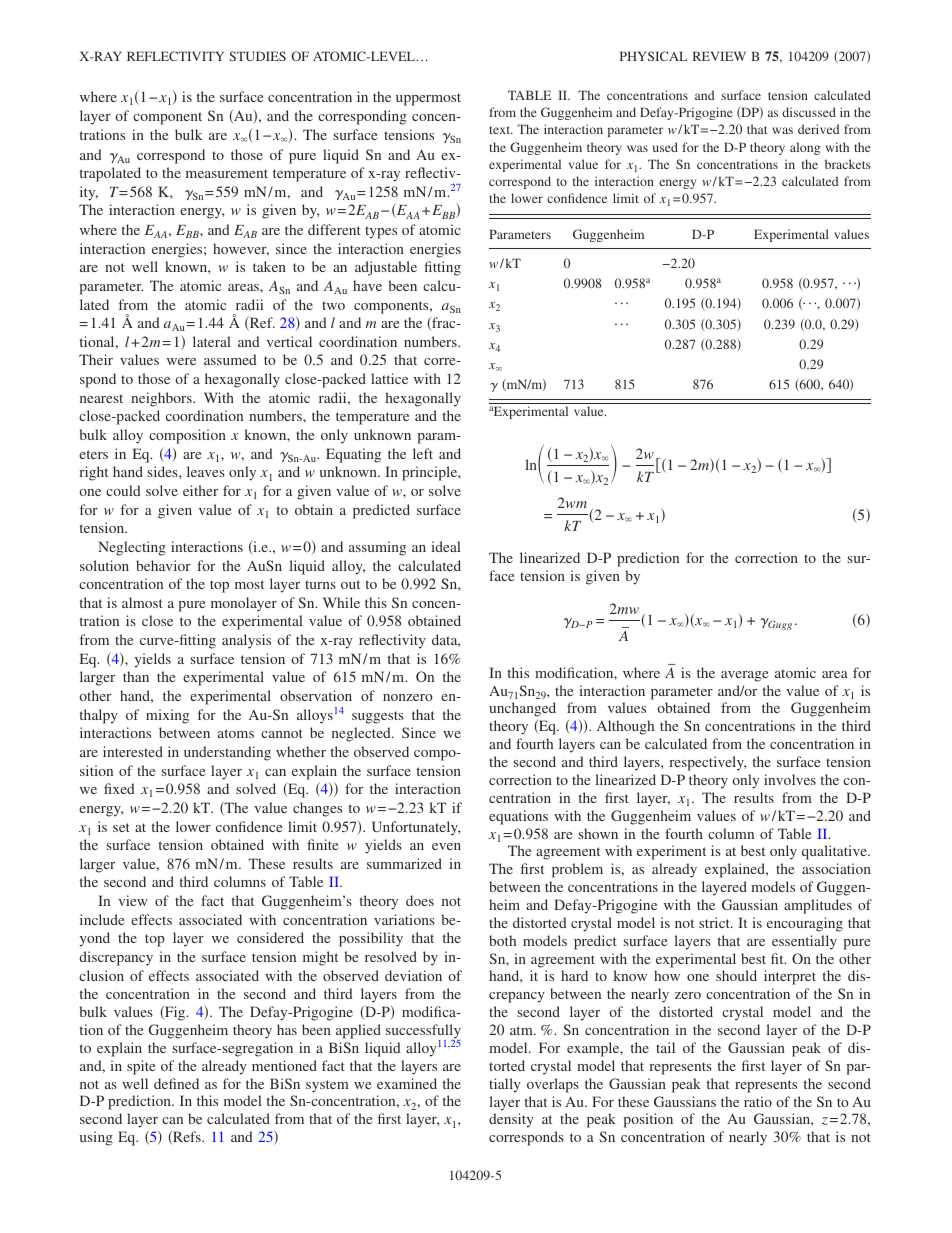 The height and width of the page is (1233, 952). I want to click on unchanged, so click(522, 709).
